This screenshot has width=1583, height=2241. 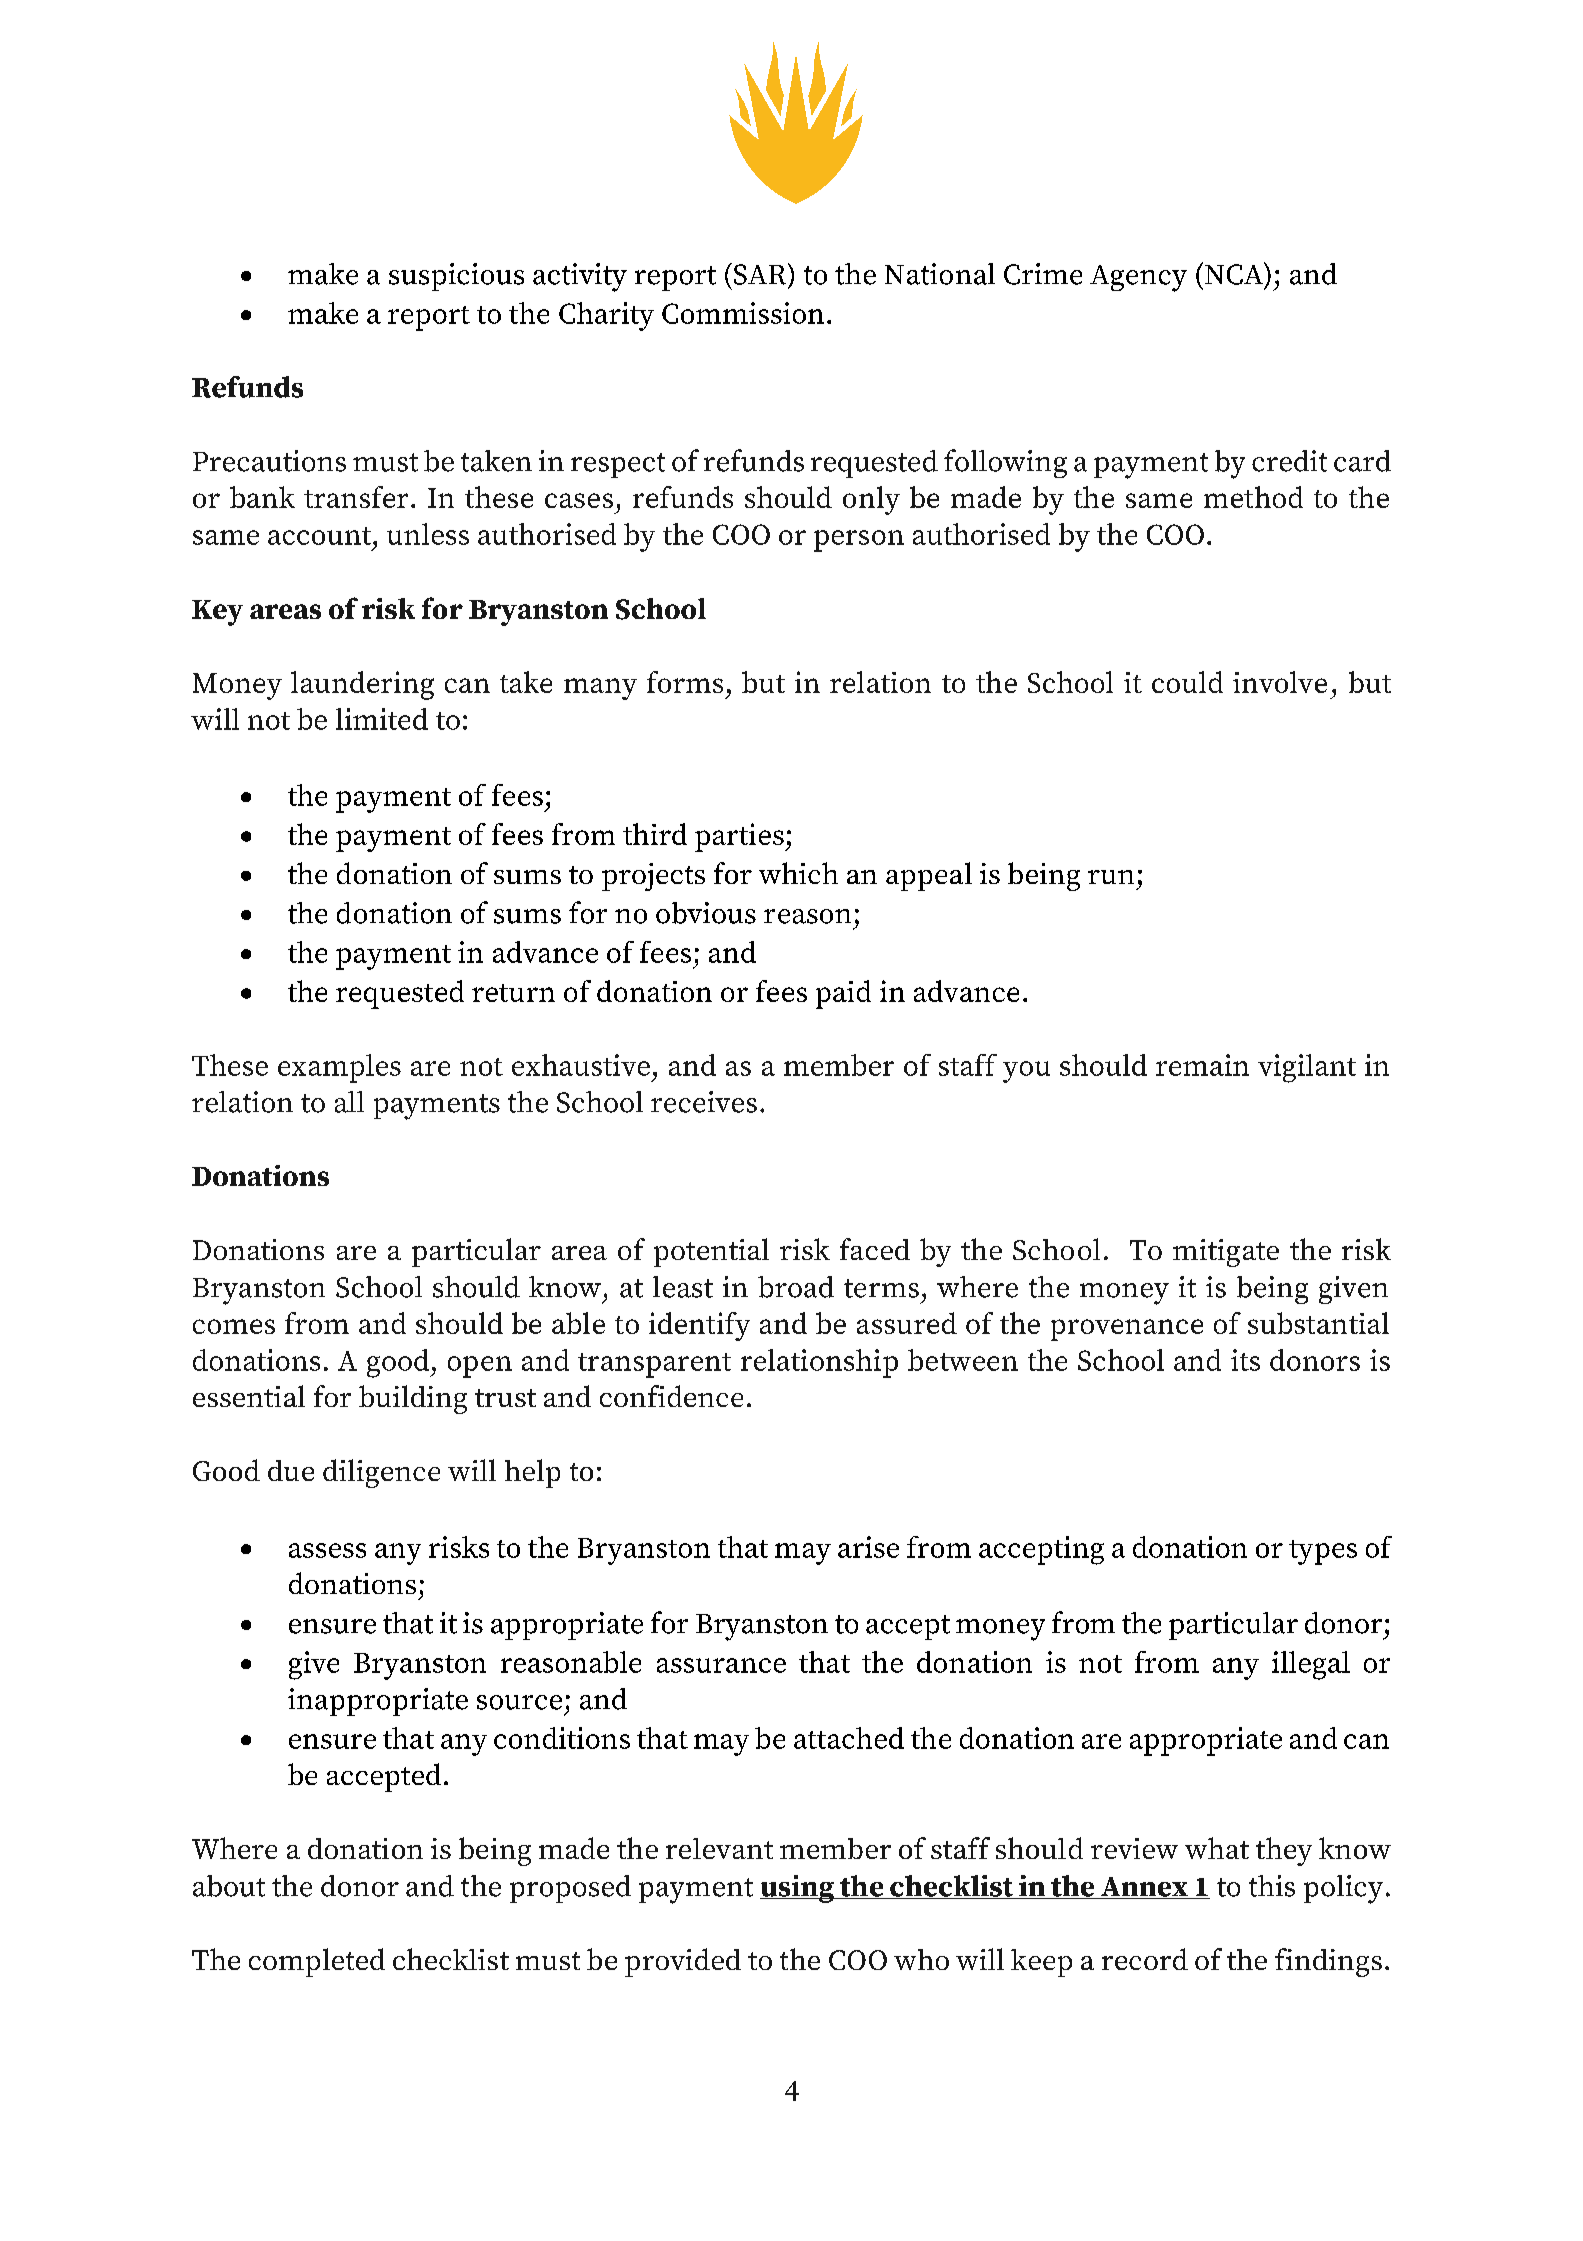 What do you see at coordinates (1202, 1065) in the screenshot?
I see `remain` at bounding box center [1202, 1065].
